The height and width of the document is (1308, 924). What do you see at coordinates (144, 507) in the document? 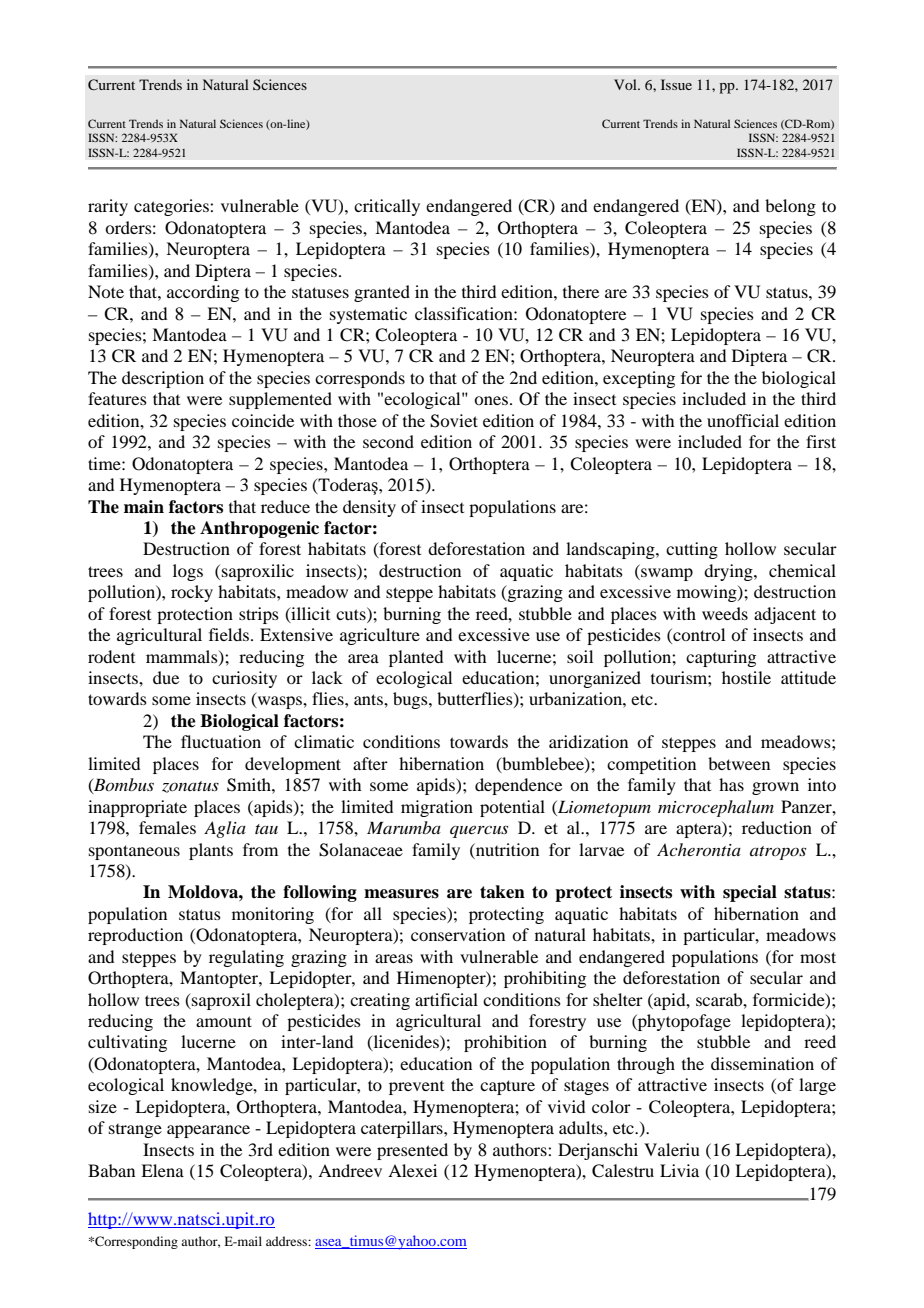
I see `main` at bounding box center [144, 507].
